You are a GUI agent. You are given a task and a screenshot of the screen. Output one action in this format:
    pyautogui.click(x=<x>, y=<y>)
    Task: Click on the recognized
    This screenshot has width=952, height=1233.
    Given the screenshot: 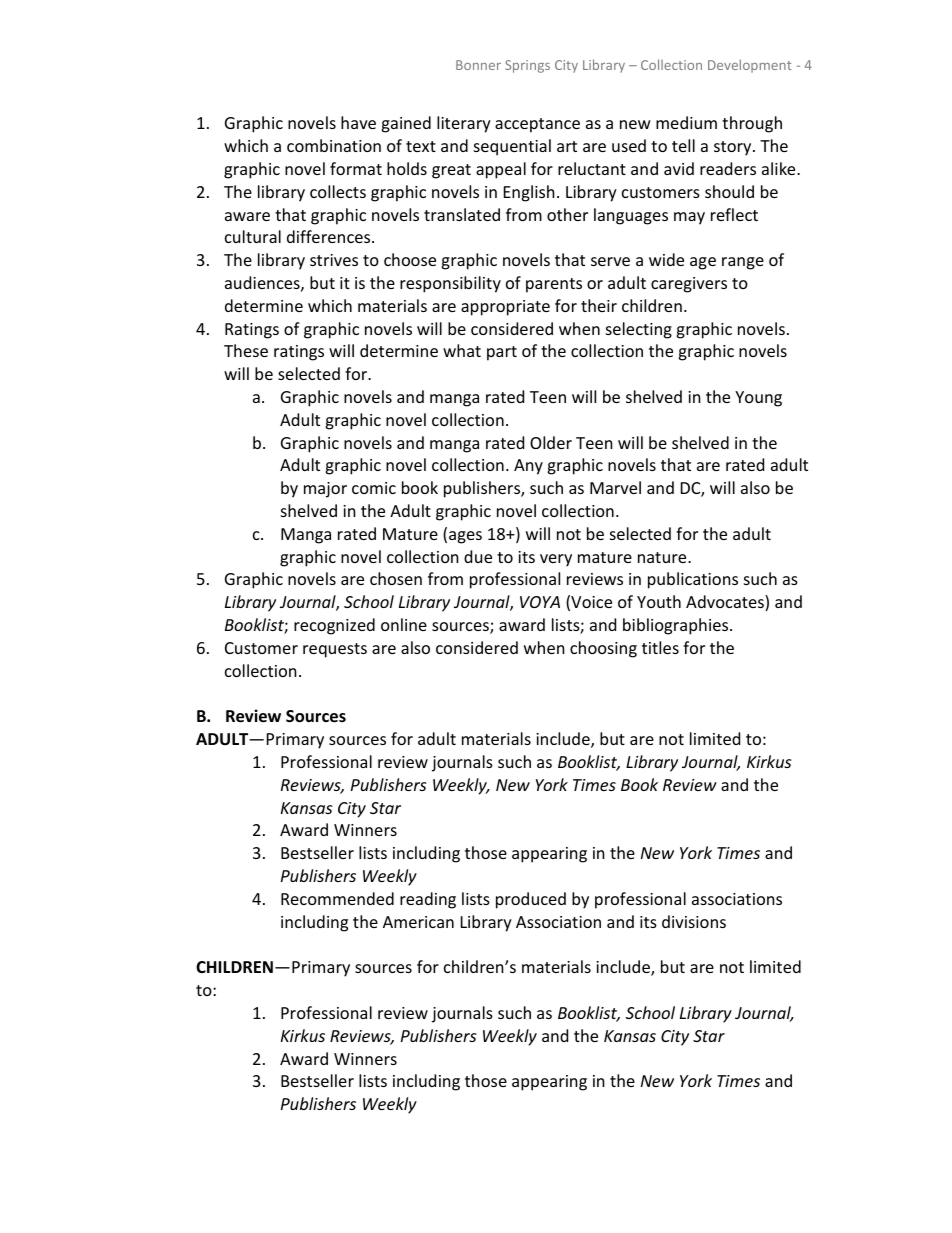 What is the action you would take?
    pyautogui.click(x=334, y=626)
